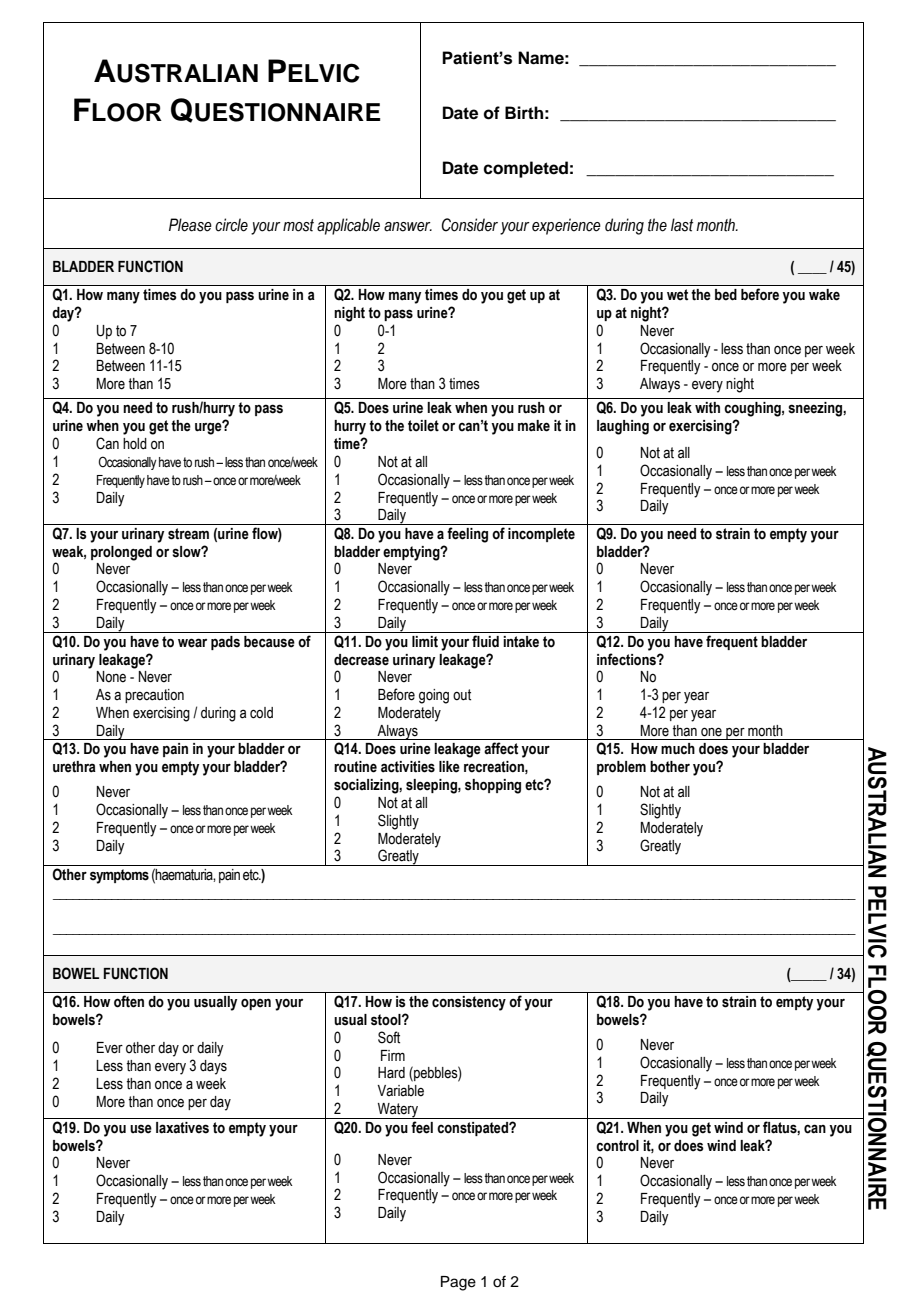 The width and height of the page is (924, 1308). What do you see at coordinates (470, 225) in the page?
I see `Consider` at bounding box center [470, 225].
